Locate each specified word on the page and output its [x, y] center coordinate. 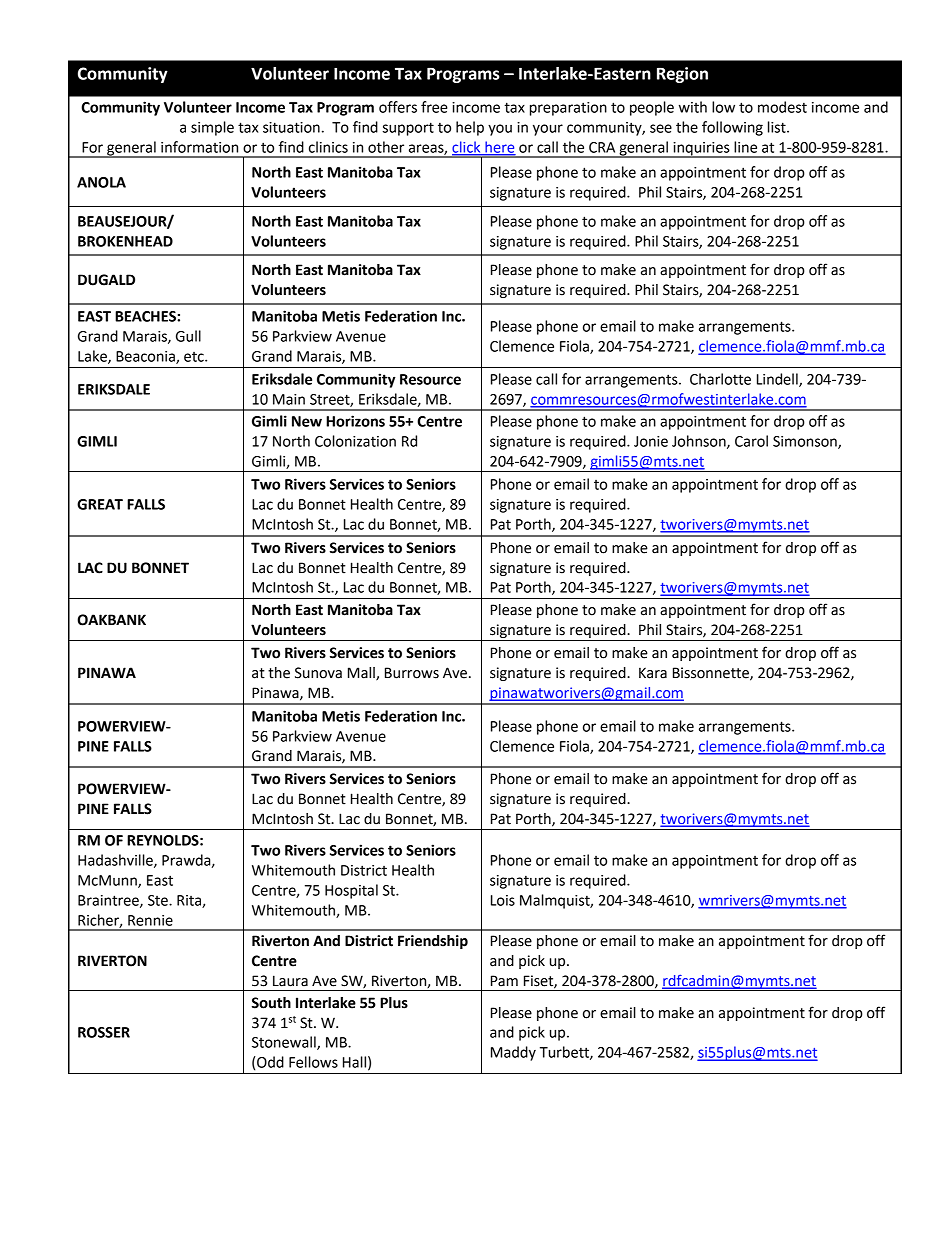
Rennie [150, 920]
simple [212, 128]
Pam [504, 981]
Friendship [433, 942]
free [434, 107]
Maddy [513, 1053]
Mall [362, 673]
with [693, 107]
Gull [188, 336]
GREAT [100, 504]
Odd [269, 1062]
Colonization [355, 441]
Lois [503, 900]
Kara [653, 673]
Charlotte [720, 379]
